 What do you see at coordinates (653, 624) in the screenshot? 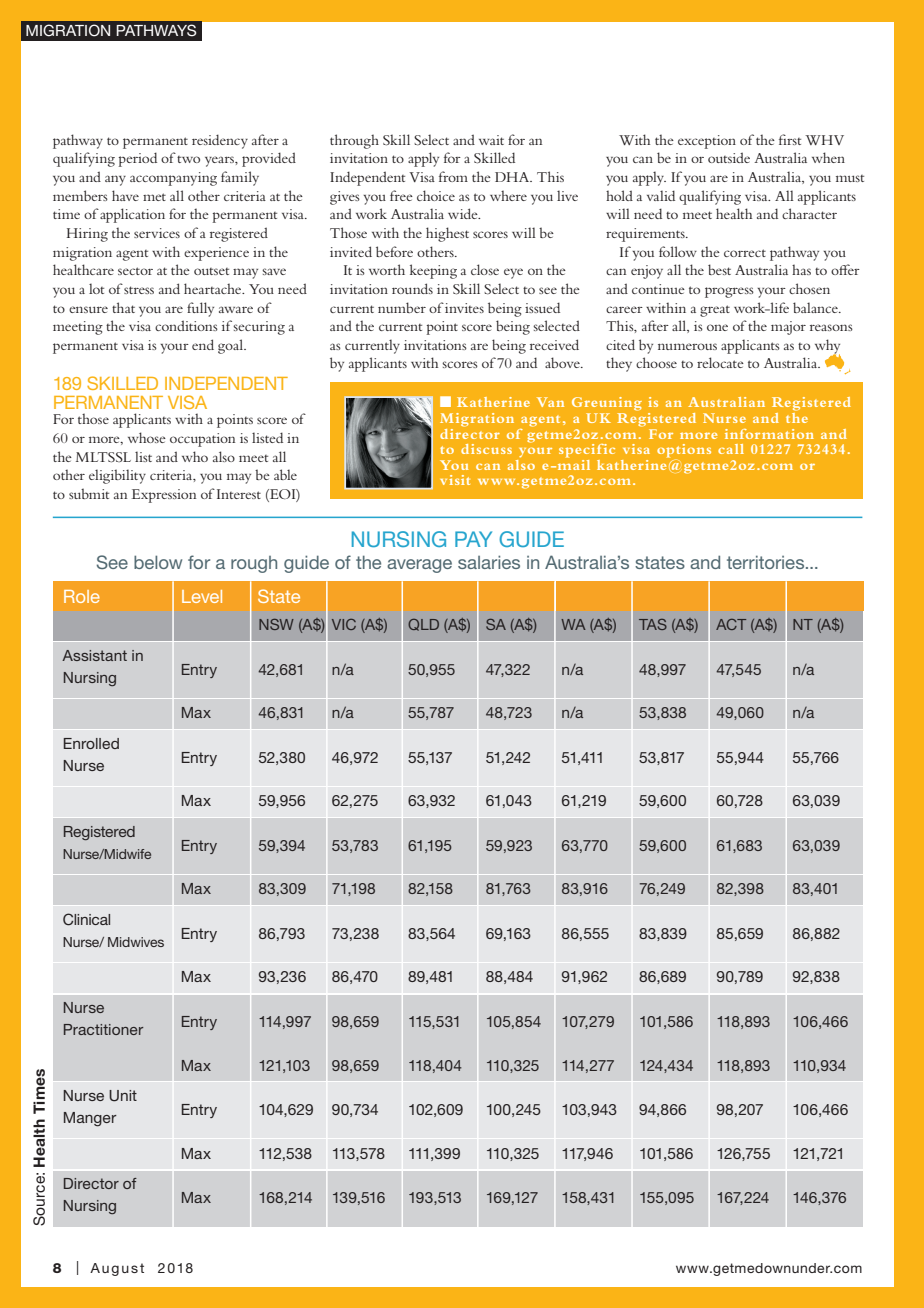
I see `TAS` at bounding box center [653, 624].
